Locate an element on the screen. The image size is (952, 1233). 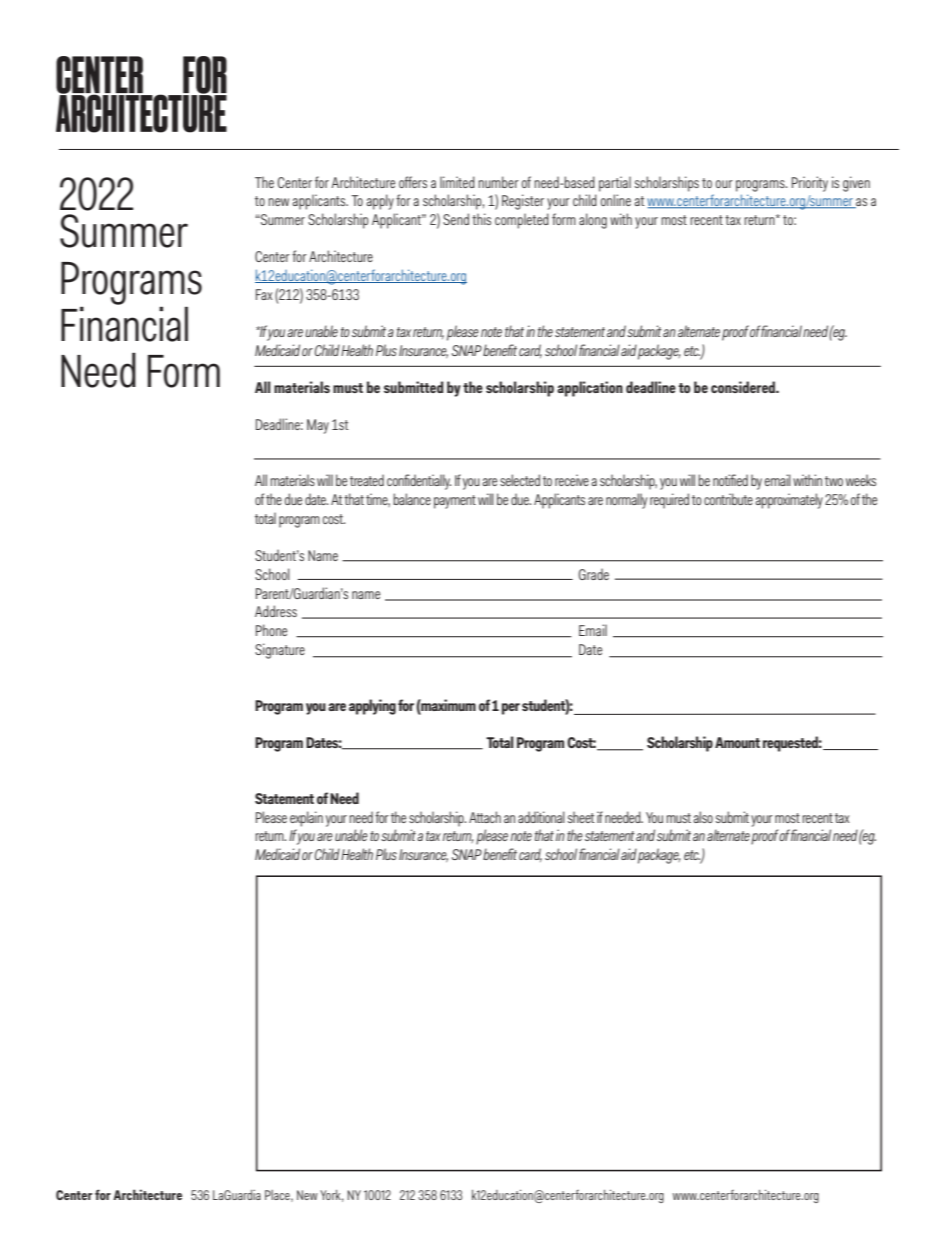
contribute is located at coordinates (728, 499).
